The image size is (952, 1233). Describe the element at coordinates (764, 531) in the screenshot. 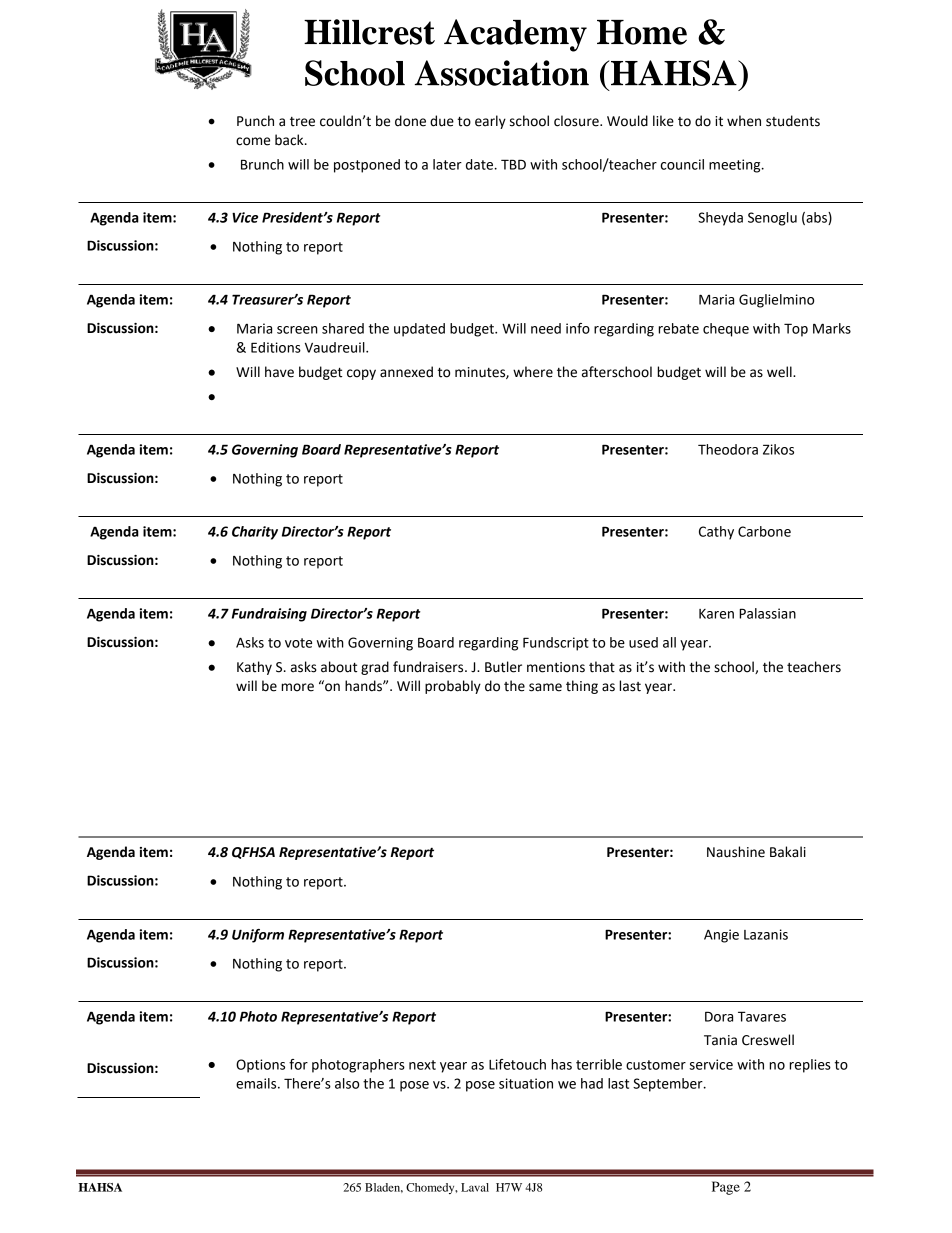

I see `Carbone` at that location.
